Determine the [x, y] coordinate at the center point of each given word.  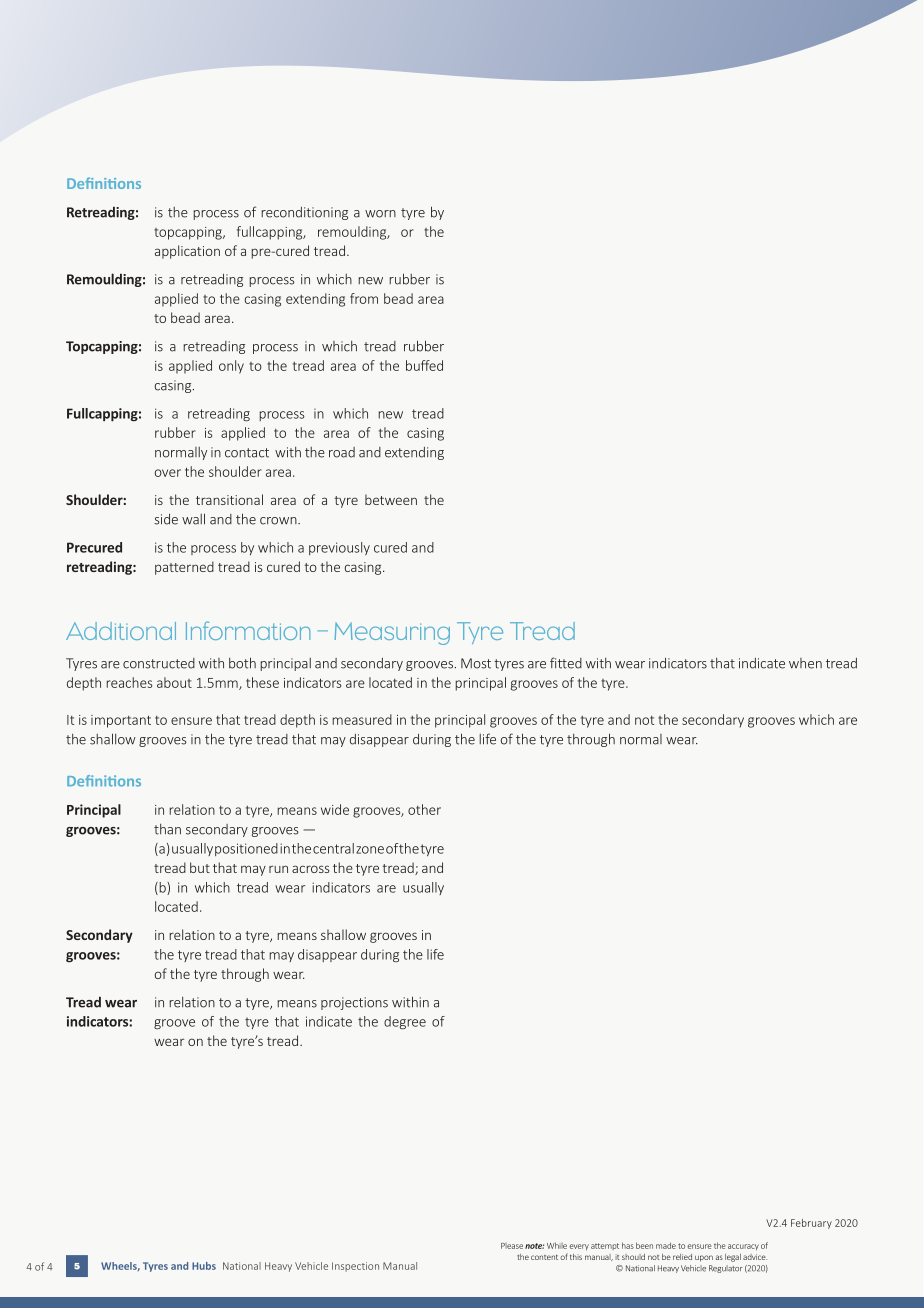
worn [380, 214]
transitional [229, 499]
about [174, 682]
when [805, 663]
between [391, 499]
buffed [424, 365]
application [187, 252]
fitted [566, 663]
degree [405, 1023]
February [811, 1224]
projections [354, 1003]
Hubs [204, 1266]
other [424, 809]
